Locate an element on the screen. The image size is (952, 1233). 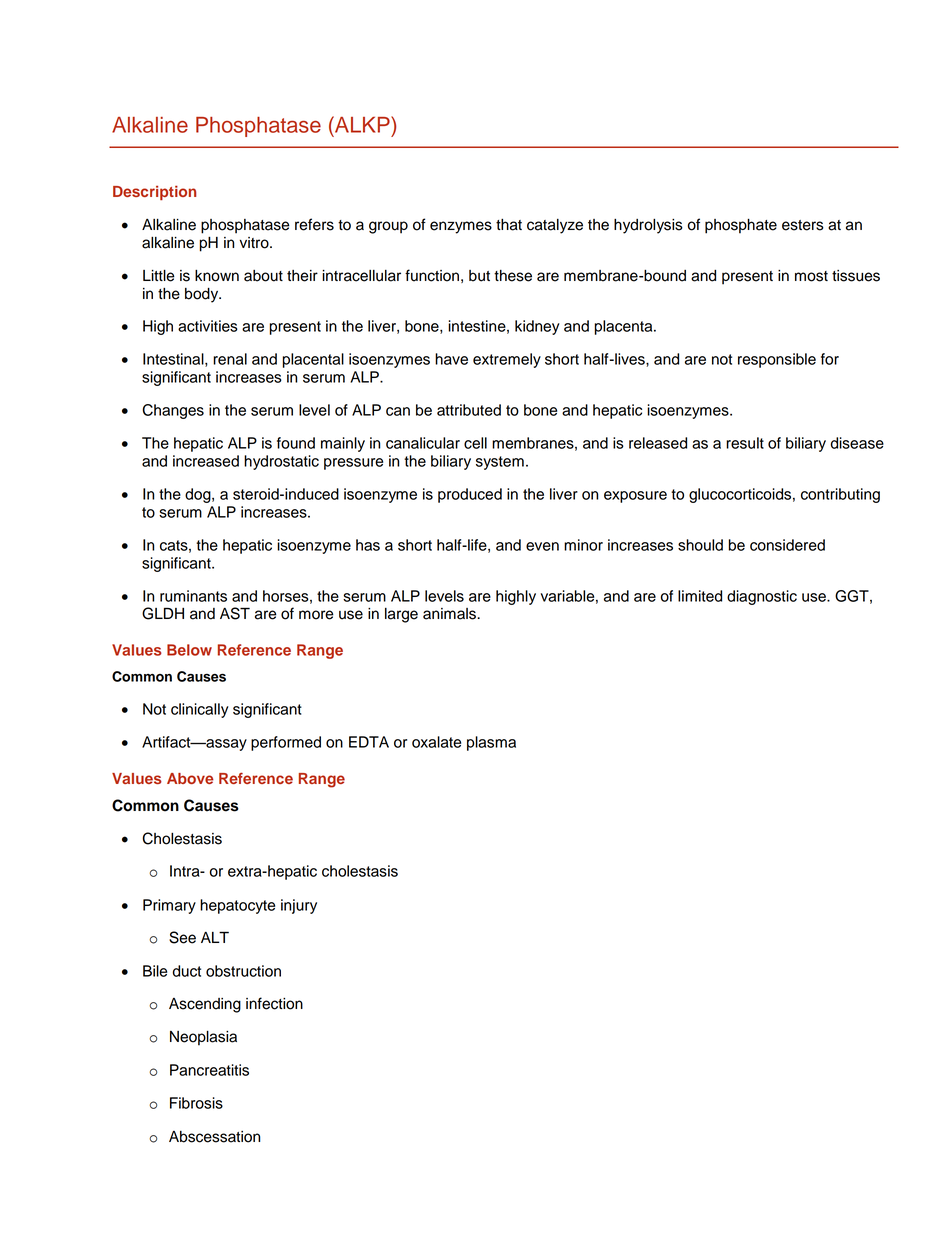
that is located at coordinates (509, 225).
